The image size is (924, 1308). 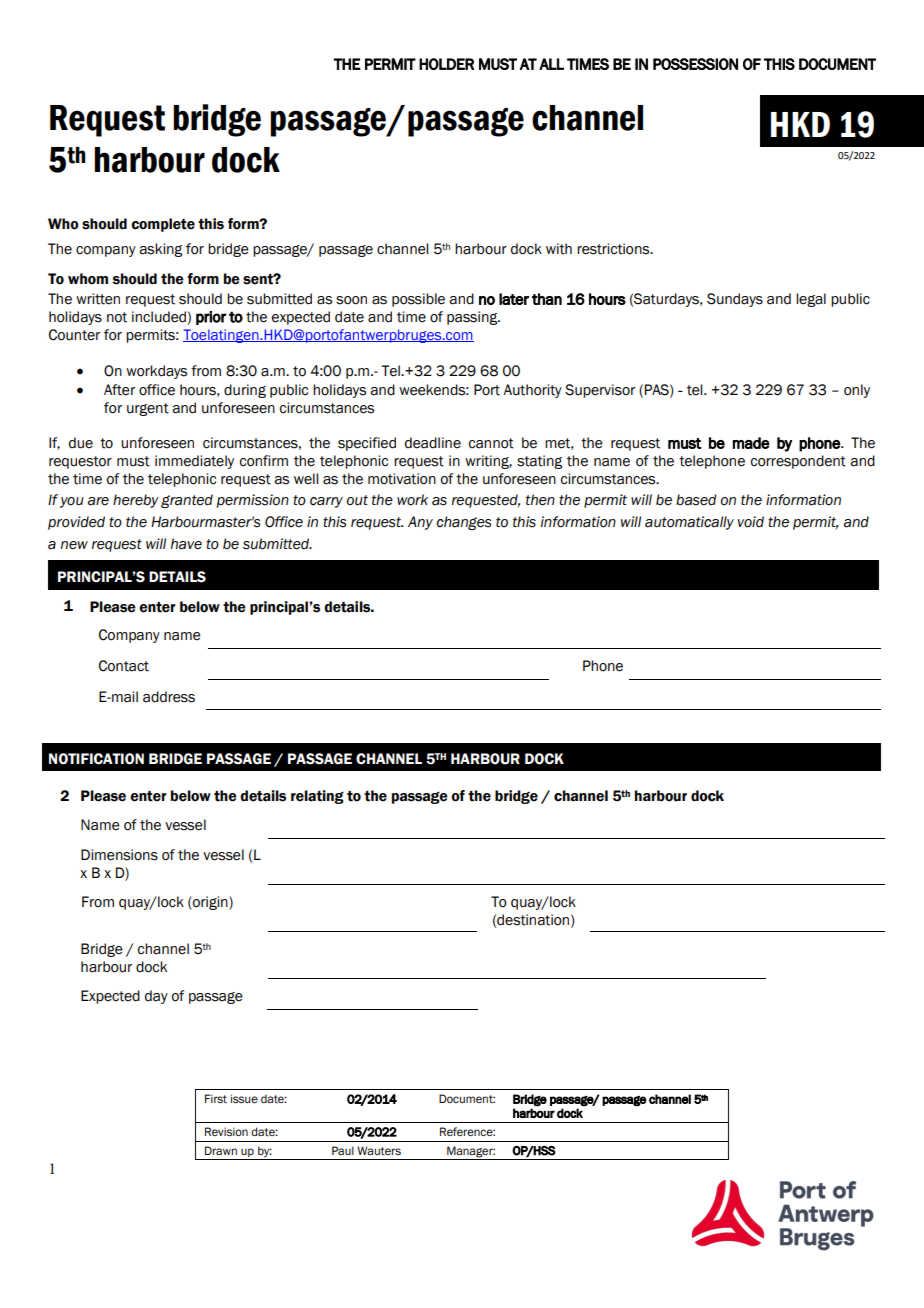 I want to click on Paul, so click(x=343, y=1150).
